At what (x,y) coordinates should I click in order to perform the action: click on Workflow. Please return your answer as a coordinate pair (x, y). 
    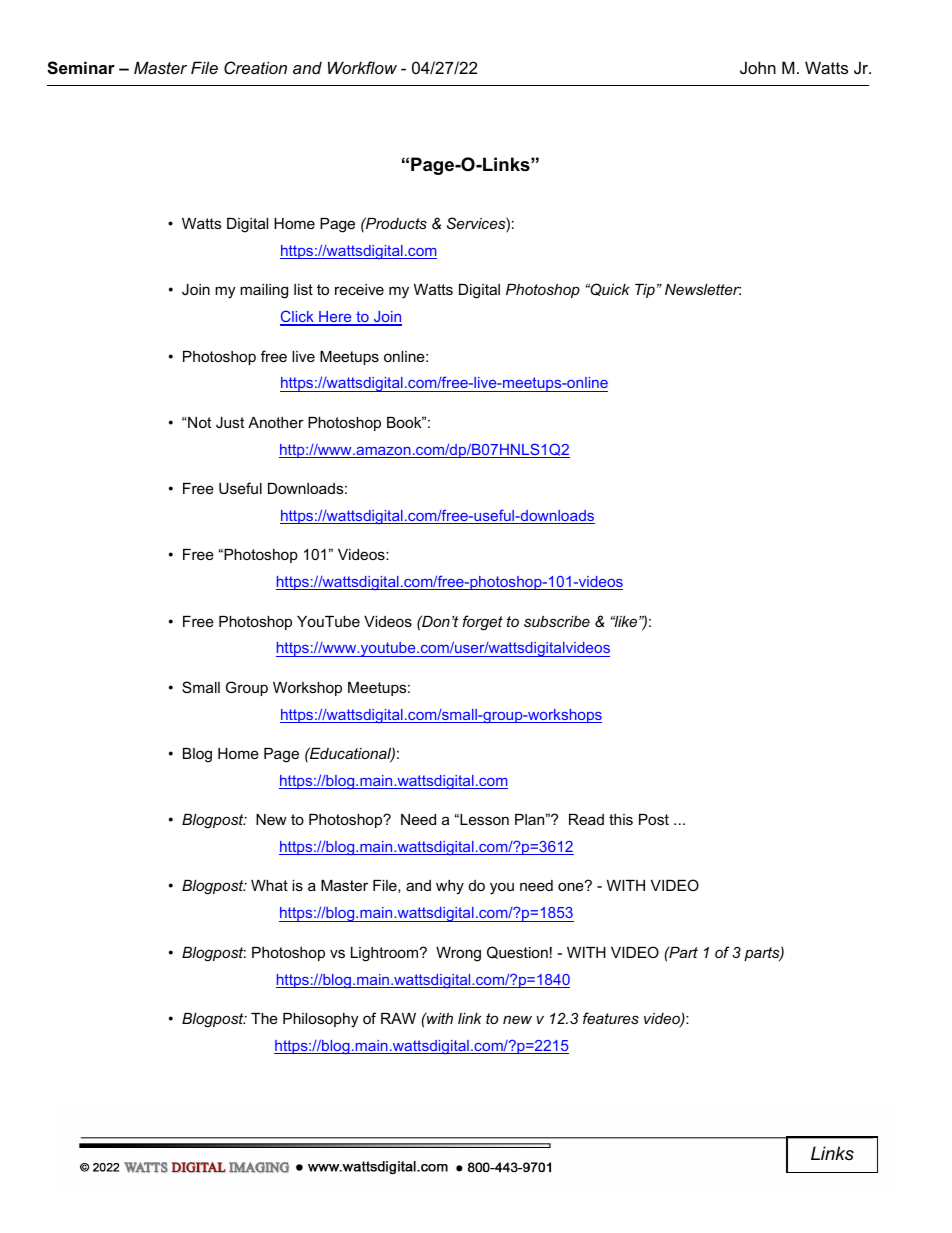
    Looking at the image, I should click on (362, 67).
